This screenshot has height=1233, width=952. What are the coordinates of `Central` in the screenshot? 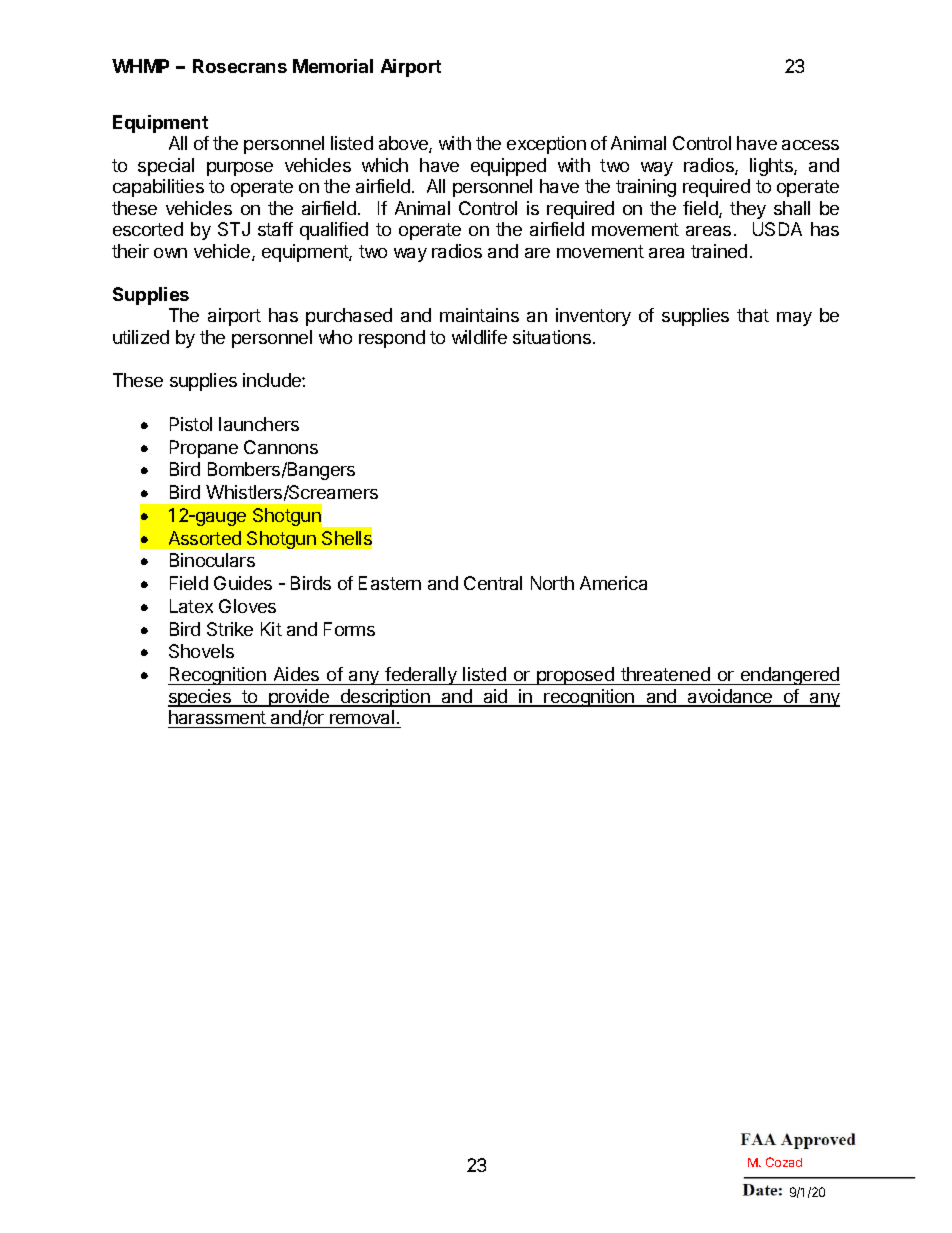 It's located at (493, 583).
